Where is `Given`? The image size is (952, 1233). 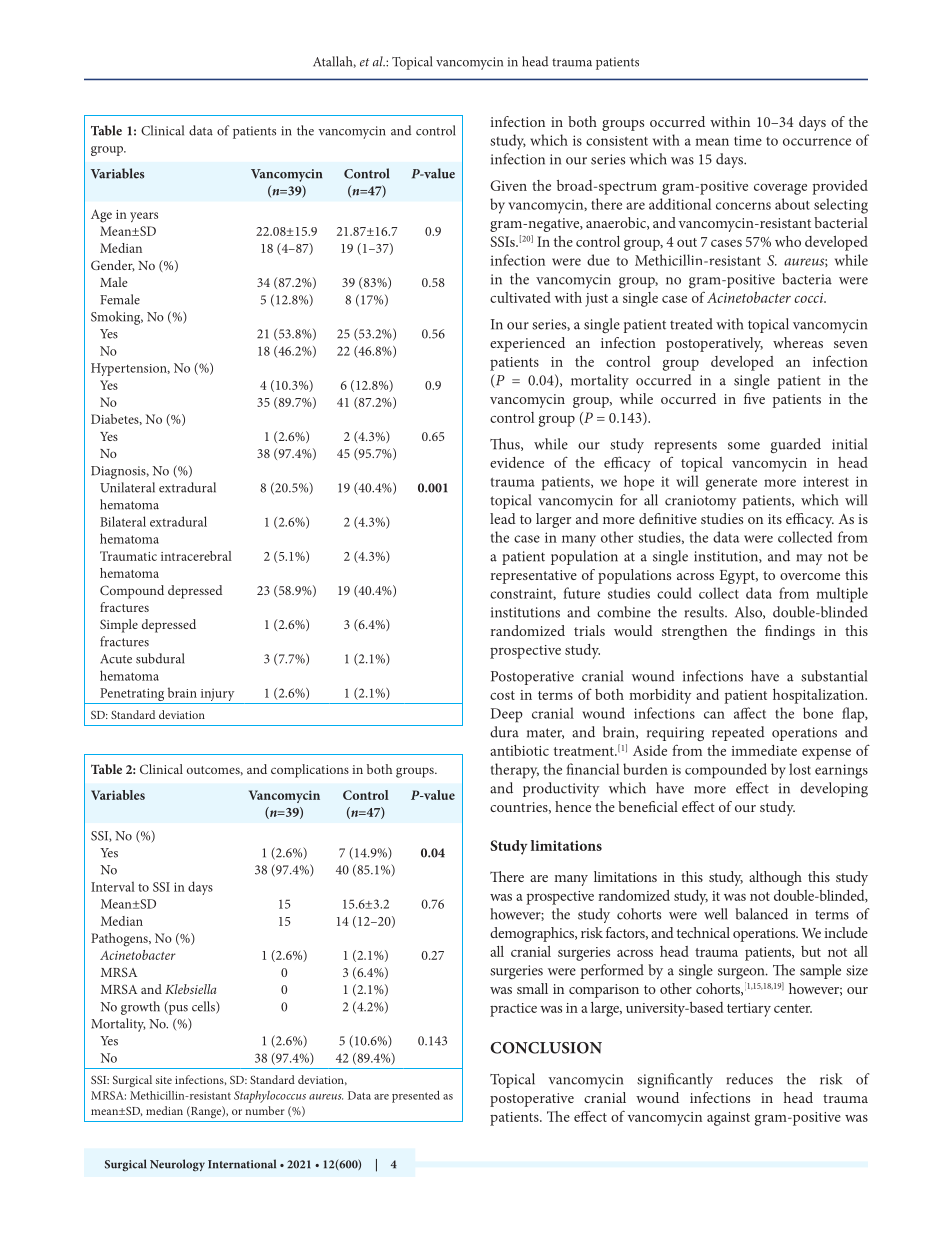
Given is located at coordinates (508, 185).
